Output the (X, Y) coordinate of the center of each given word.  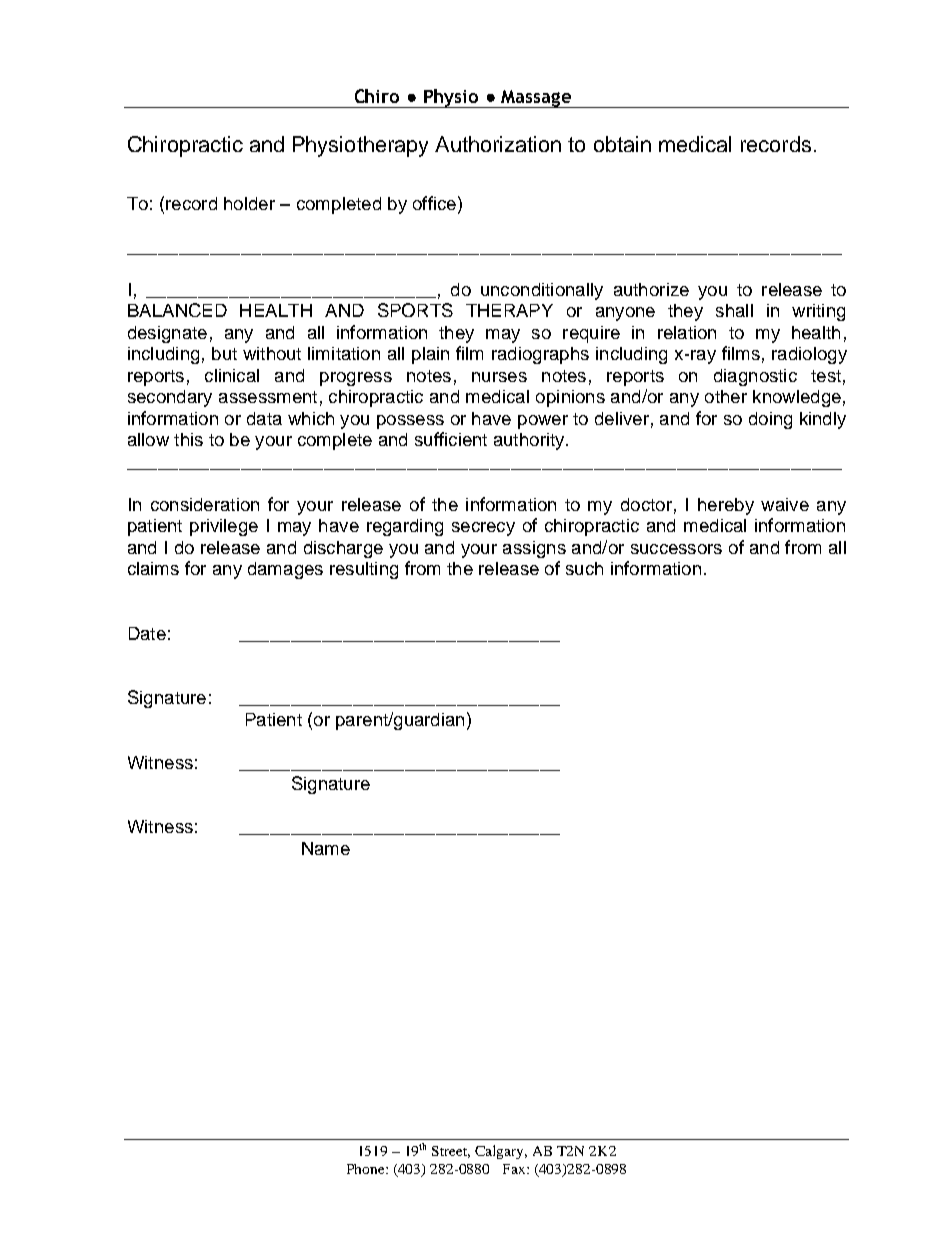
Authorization (498, 144)
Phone (367, 1169)
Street (451, 1152)
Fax (515, 1169)
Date (147, 633)
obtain (622, 144)
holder (249, 203)
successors (676, 549)
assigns (534, 549)
